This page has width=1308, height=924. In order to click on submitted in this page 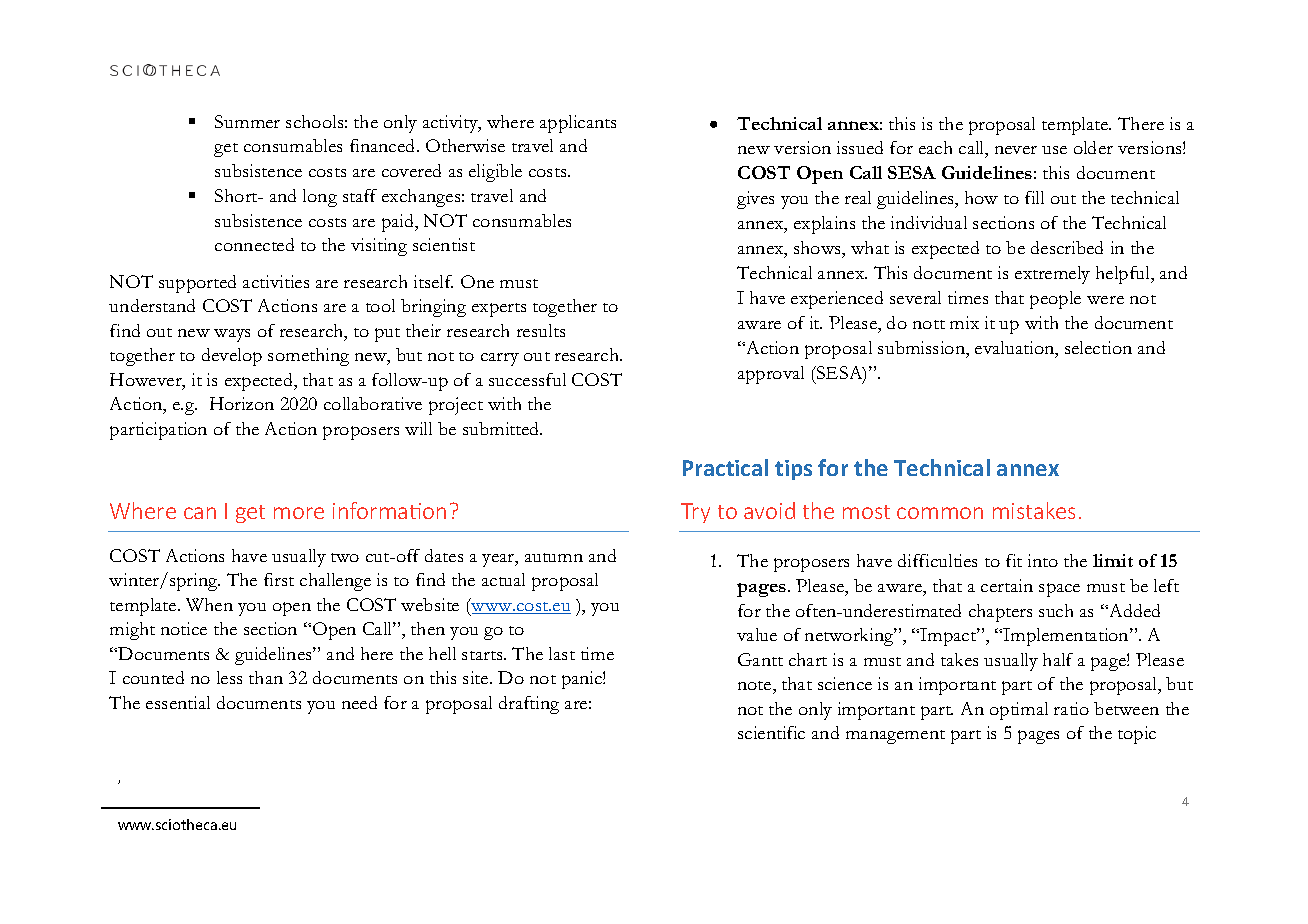, I will do `click(502, 428)`.
